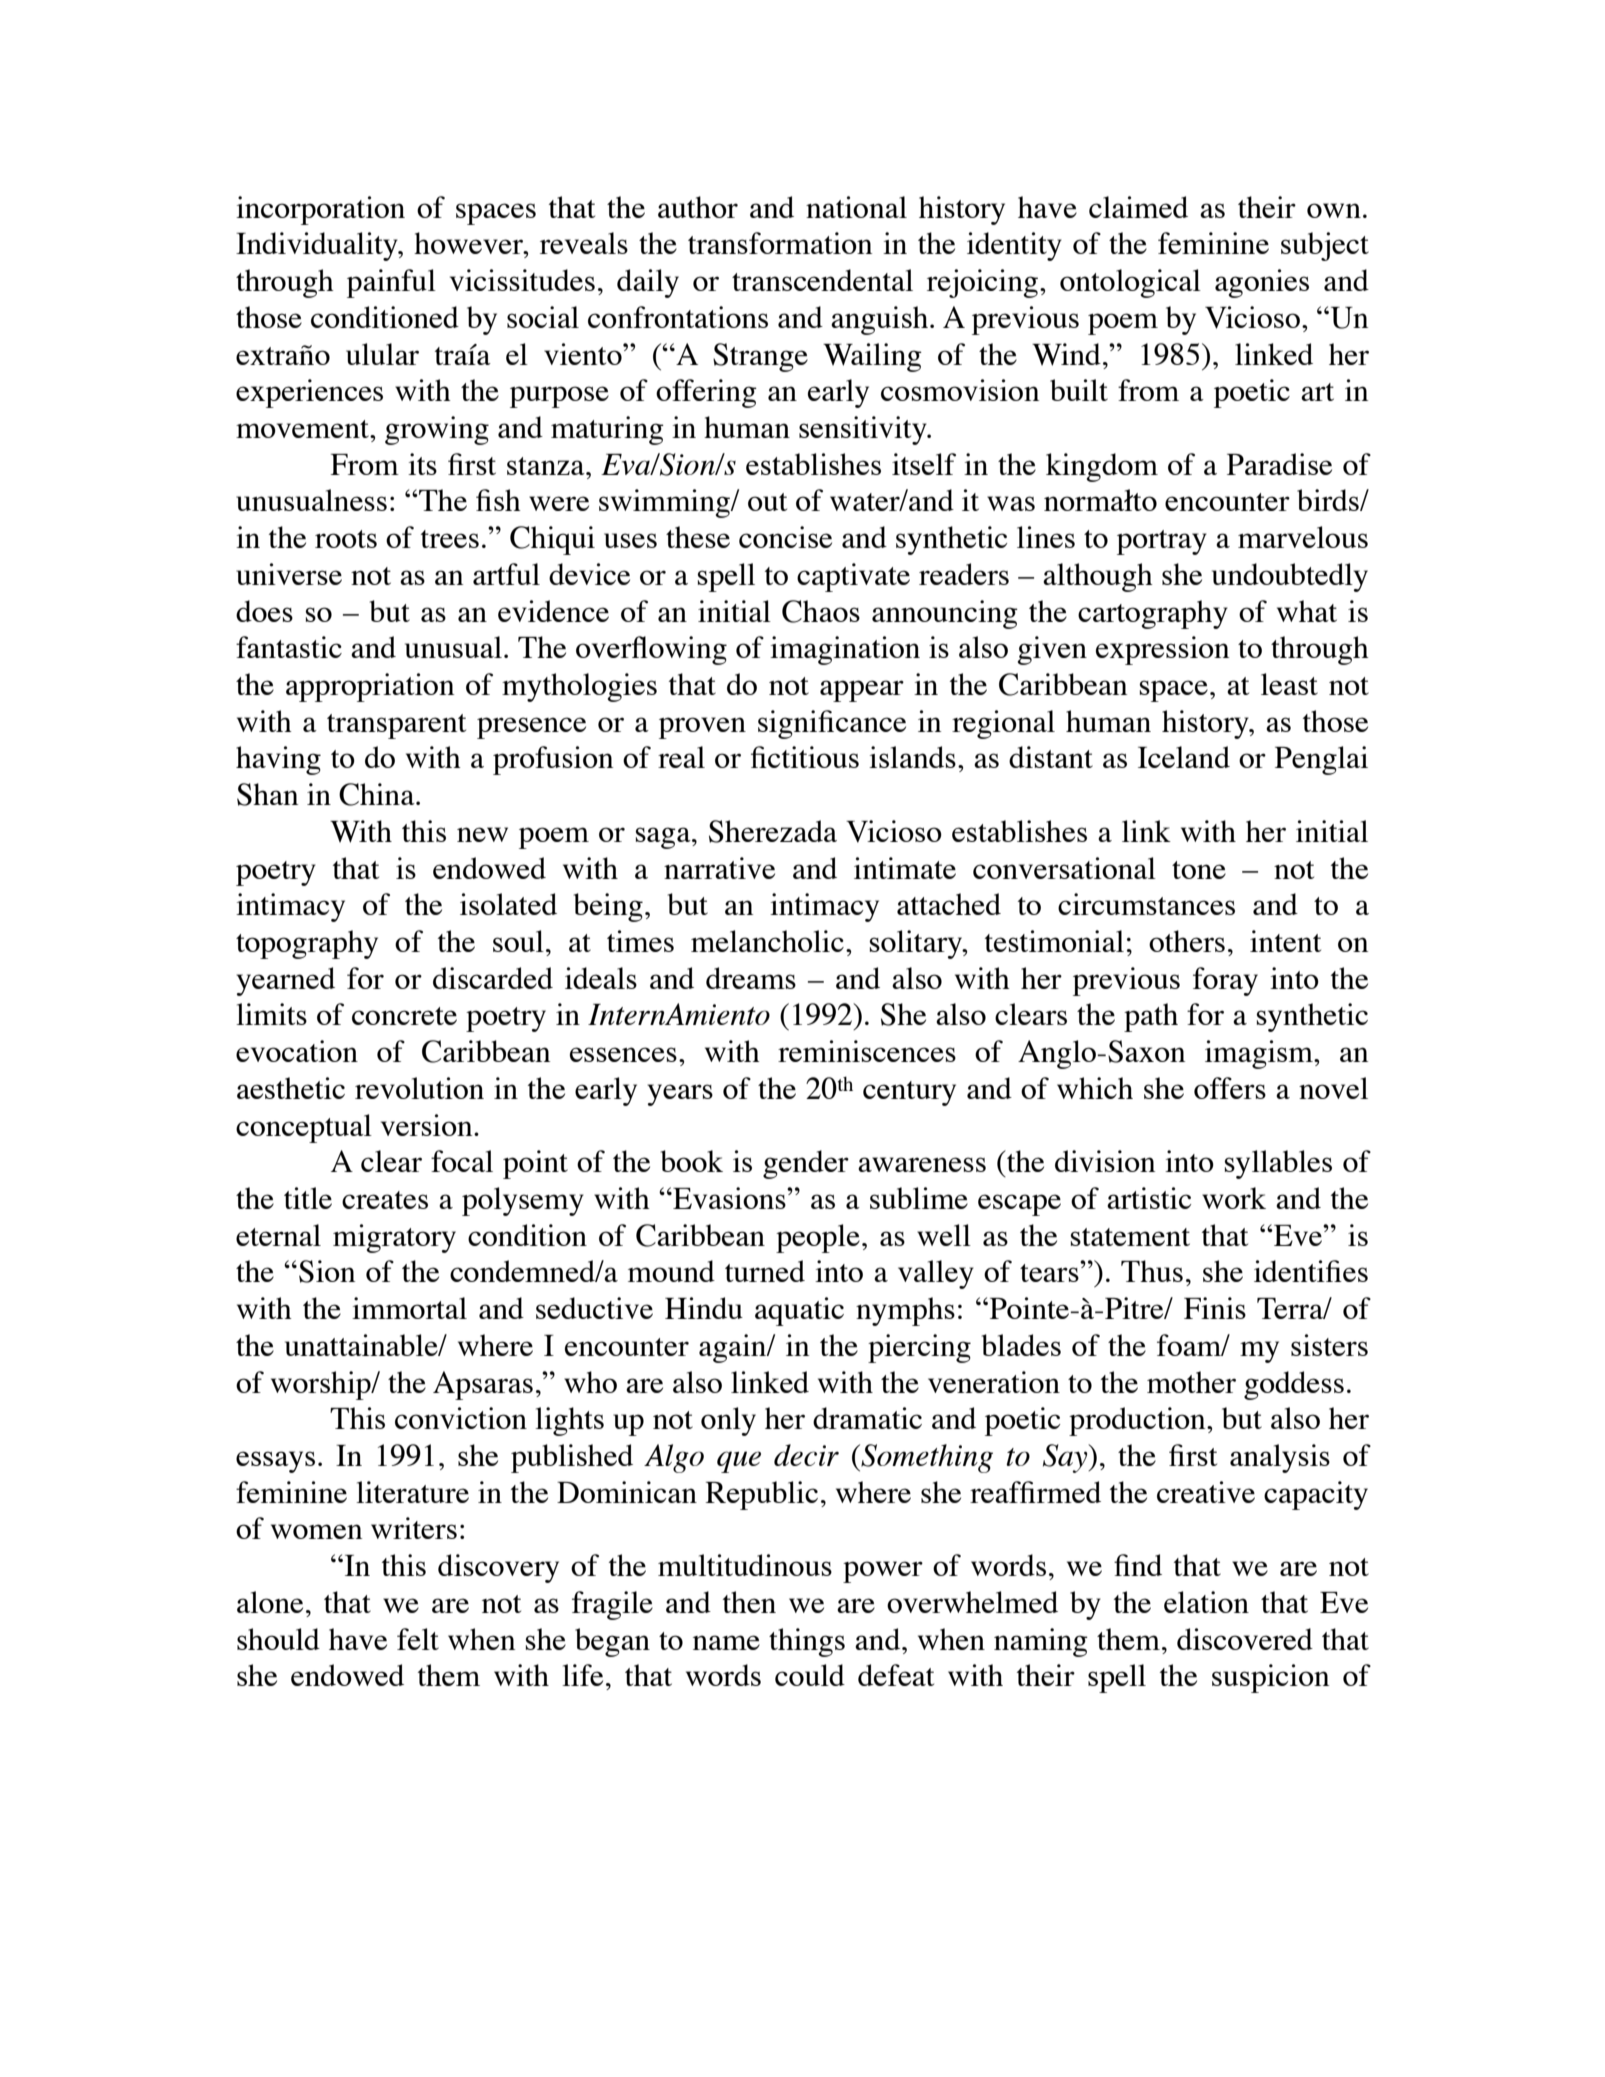 The height and width of the screenshot is (2077, 1605). I want to click on things, so click(807, 1642).
